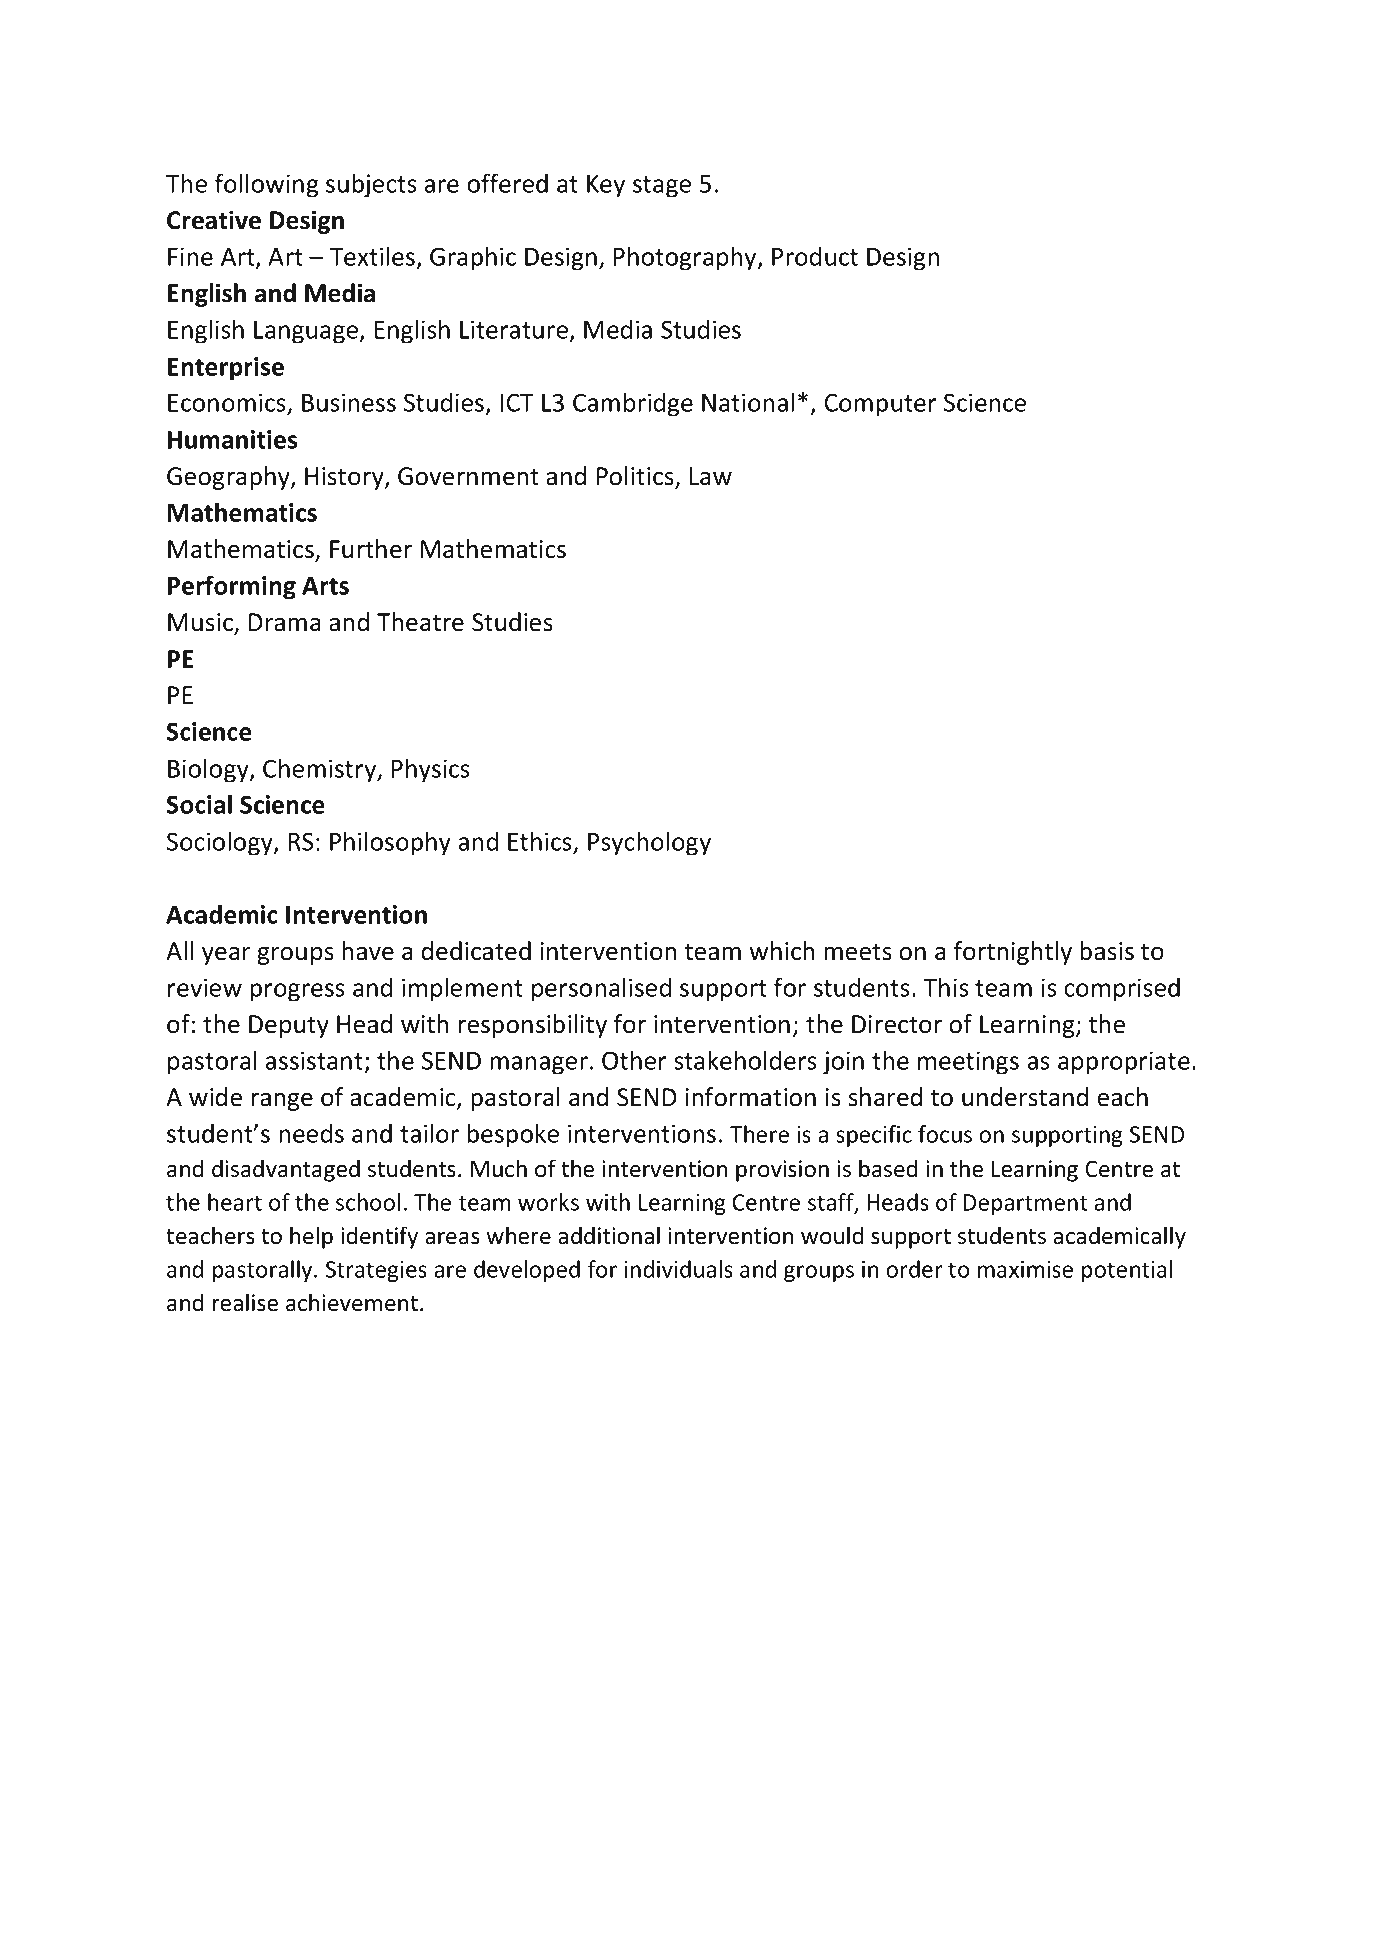  I want to click on Psychology, so click(649, 843).
